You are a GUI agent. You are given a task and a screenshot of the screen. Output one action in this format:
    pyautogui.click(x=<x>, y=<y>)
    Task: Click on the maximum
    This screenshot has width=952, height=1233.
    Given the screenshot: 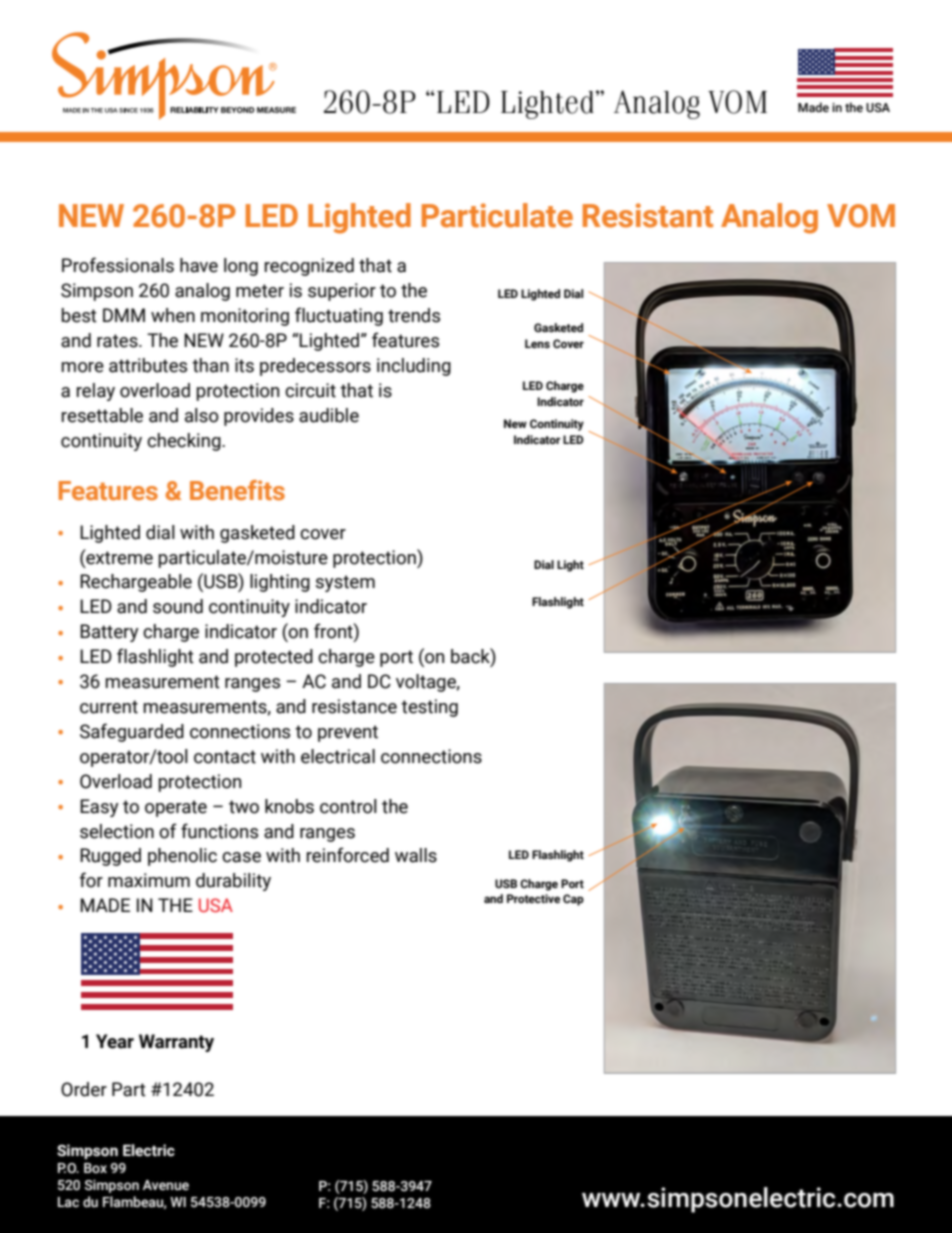 What is the action you would take?
    pyautogui.click(x=149, y=880)
